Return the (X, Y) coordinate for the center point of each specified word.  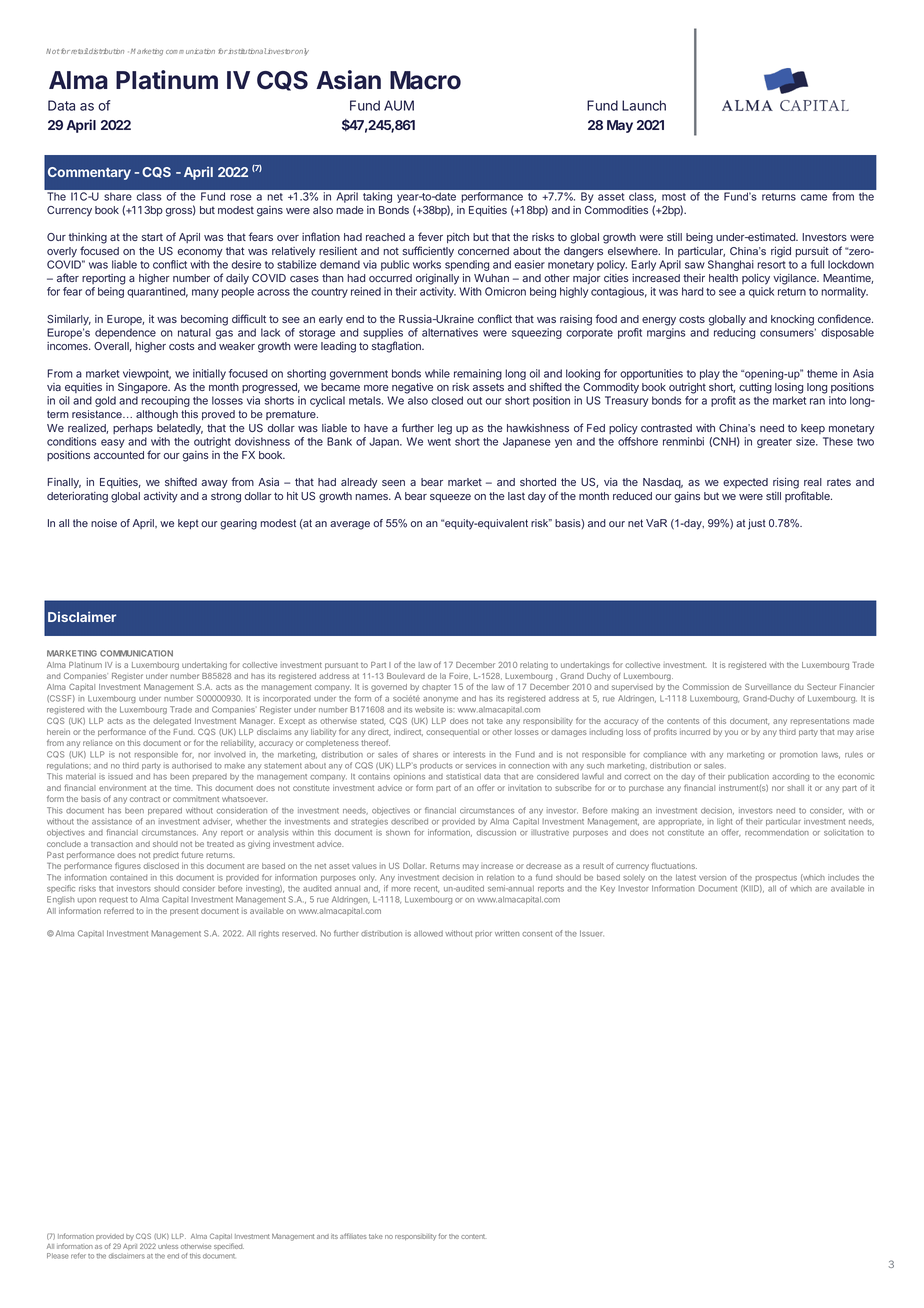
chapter (436, 687)
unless (168, 1246)
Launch (644, 105)
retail (79, 51)
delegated (172, 722)
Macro (425, 80)
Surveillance (768, 686)
